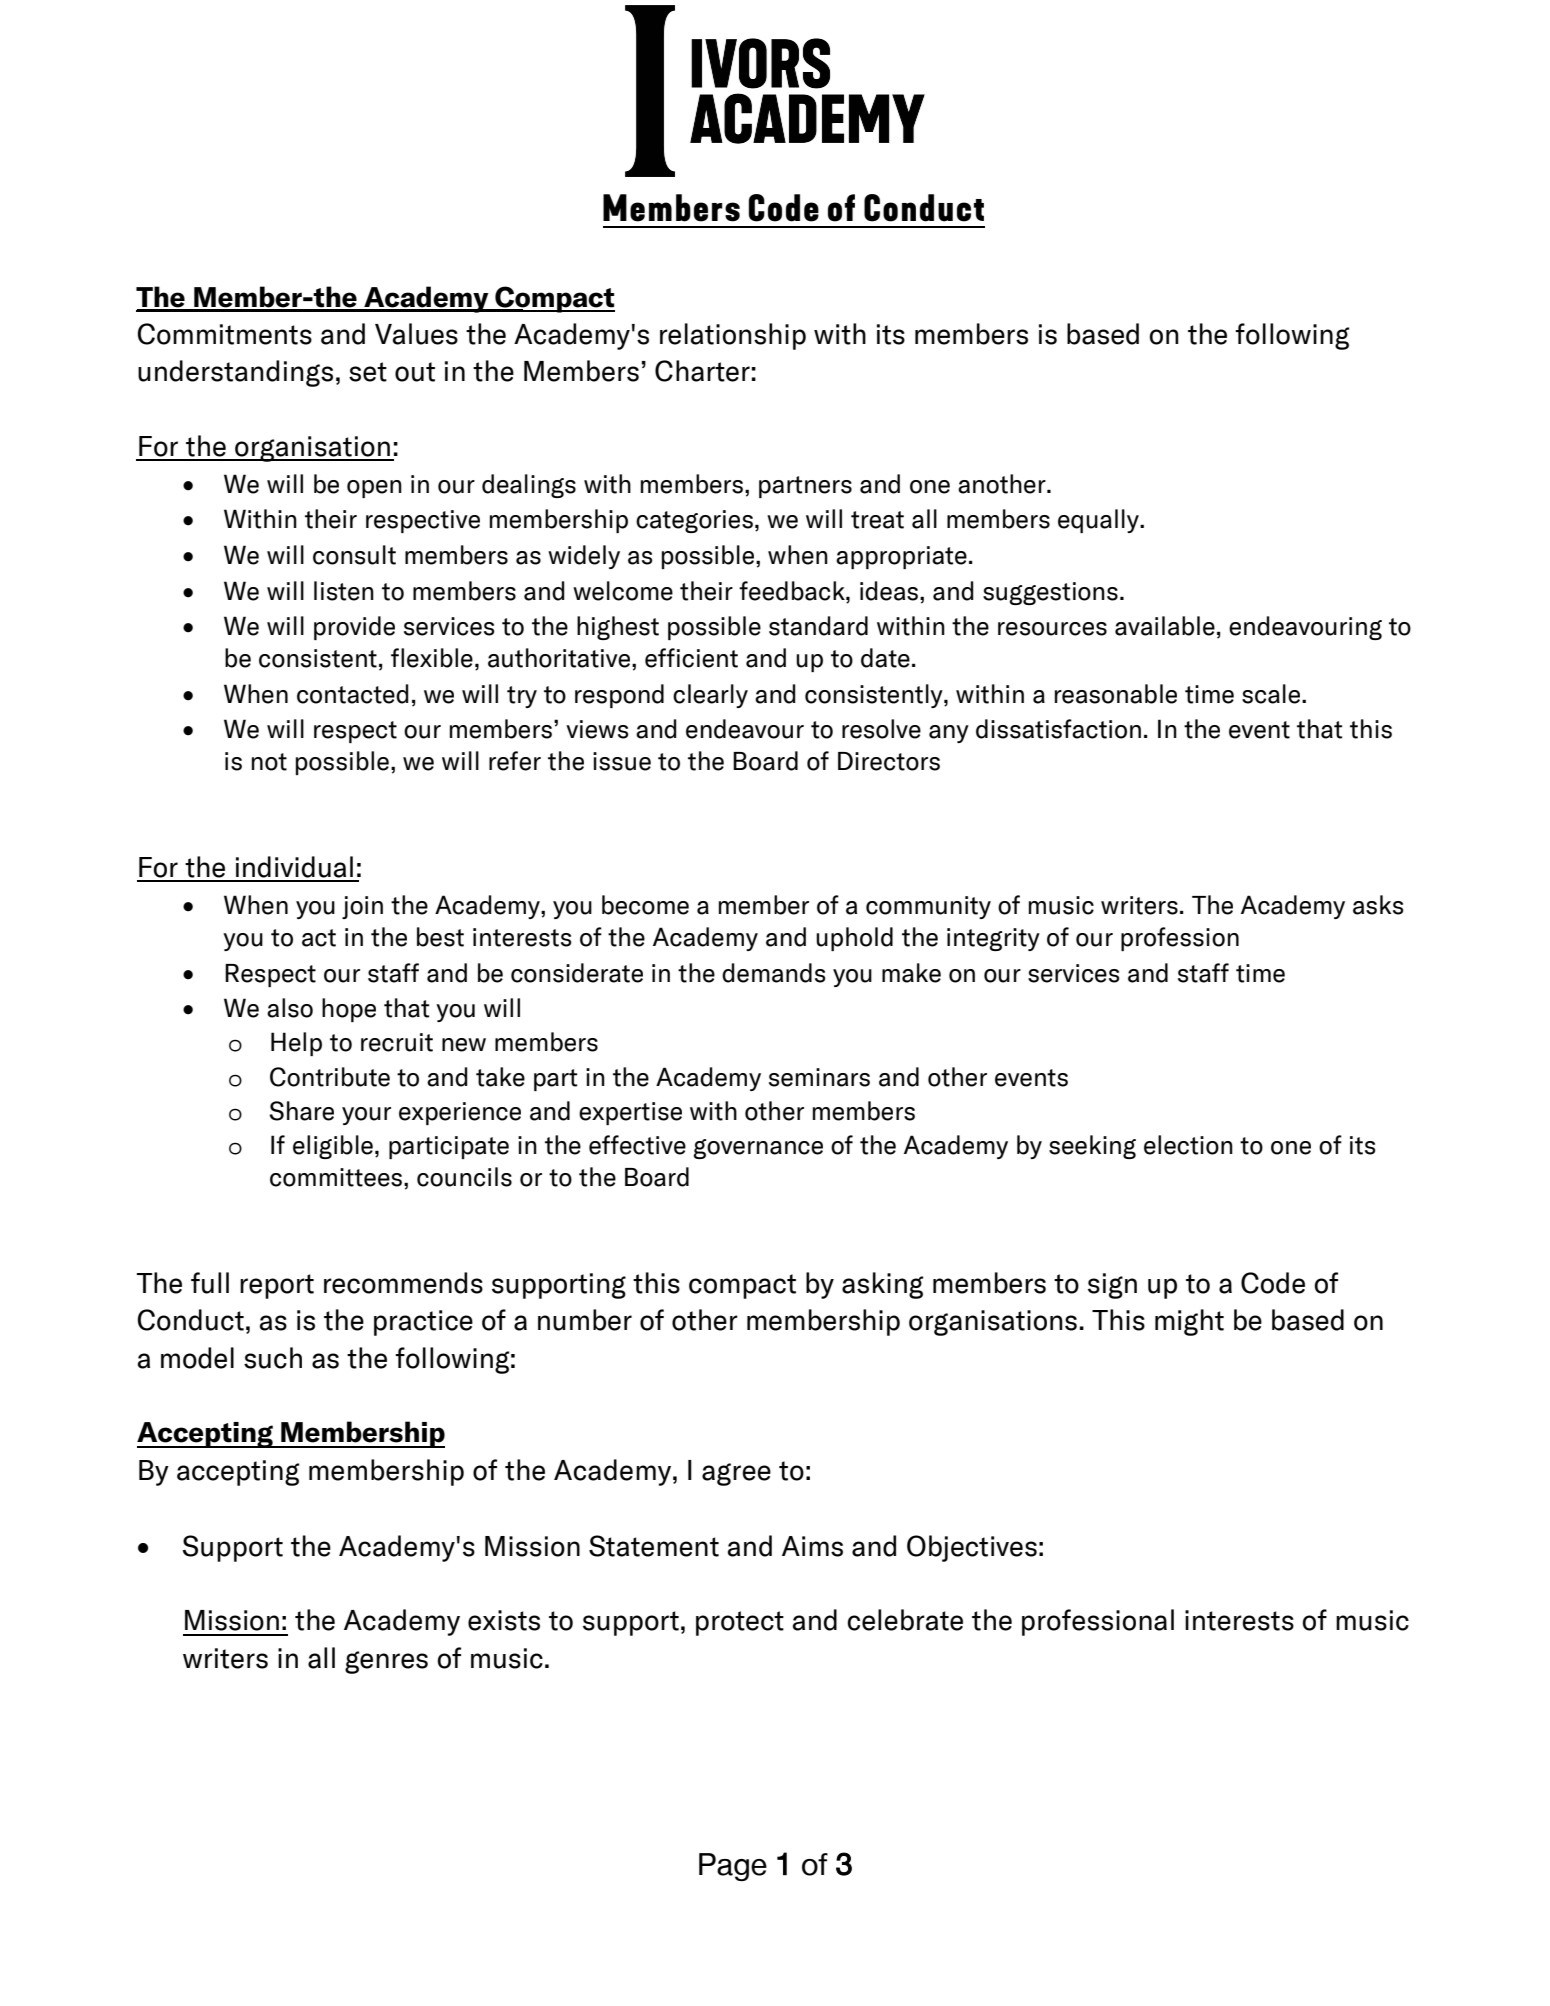 This document has width=1550, height=2006. What do you see at coordinates (733, 1867) in the document?
I see `Page` at bounding box center [733, 1867].
